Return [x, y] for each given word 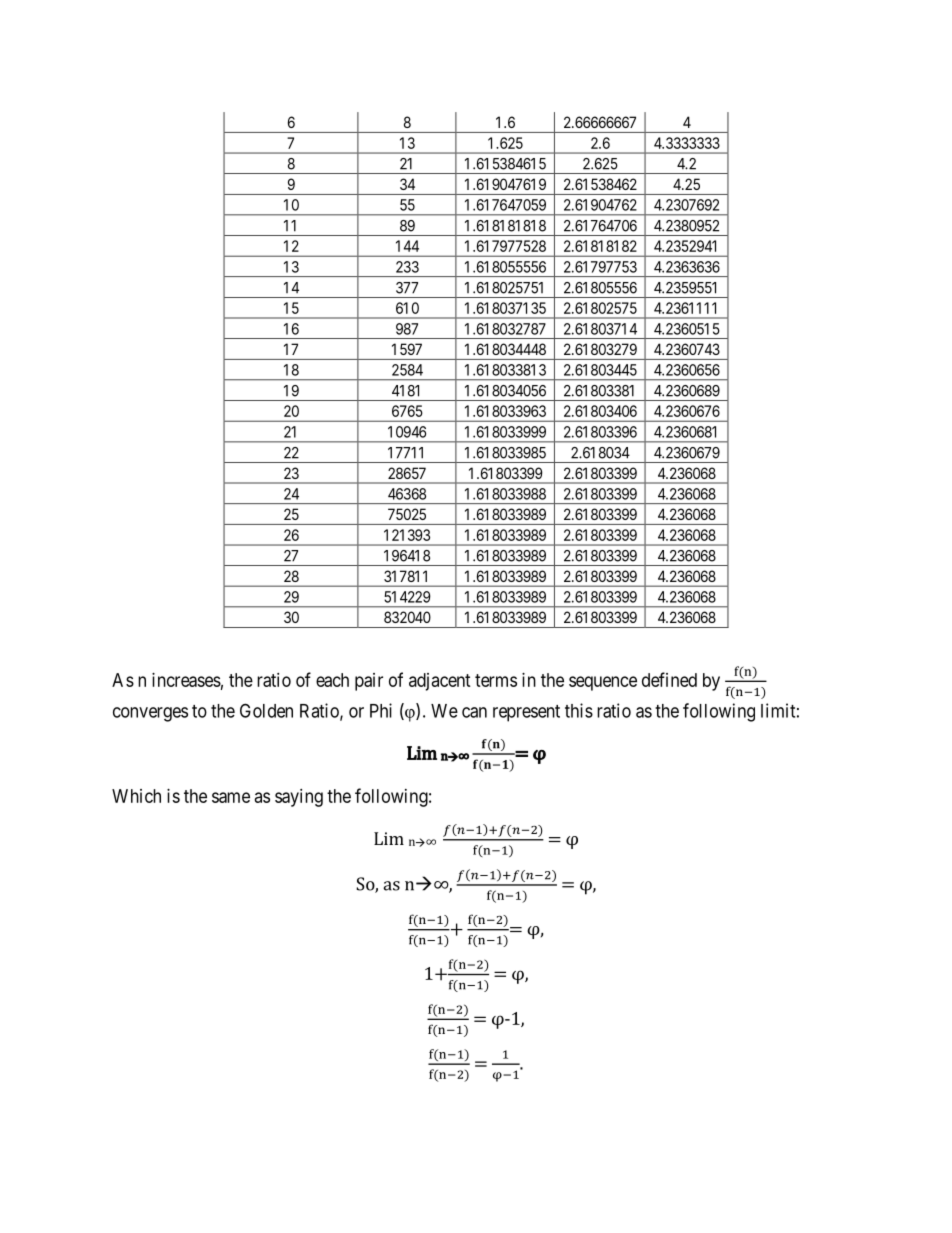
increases [186, 680]
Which [136, 796]
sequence [603, 683]
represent [526, 713]
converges [150, 714]
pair [369, 682]
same [231, 797]
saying [299, 798]
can [474, 712]
